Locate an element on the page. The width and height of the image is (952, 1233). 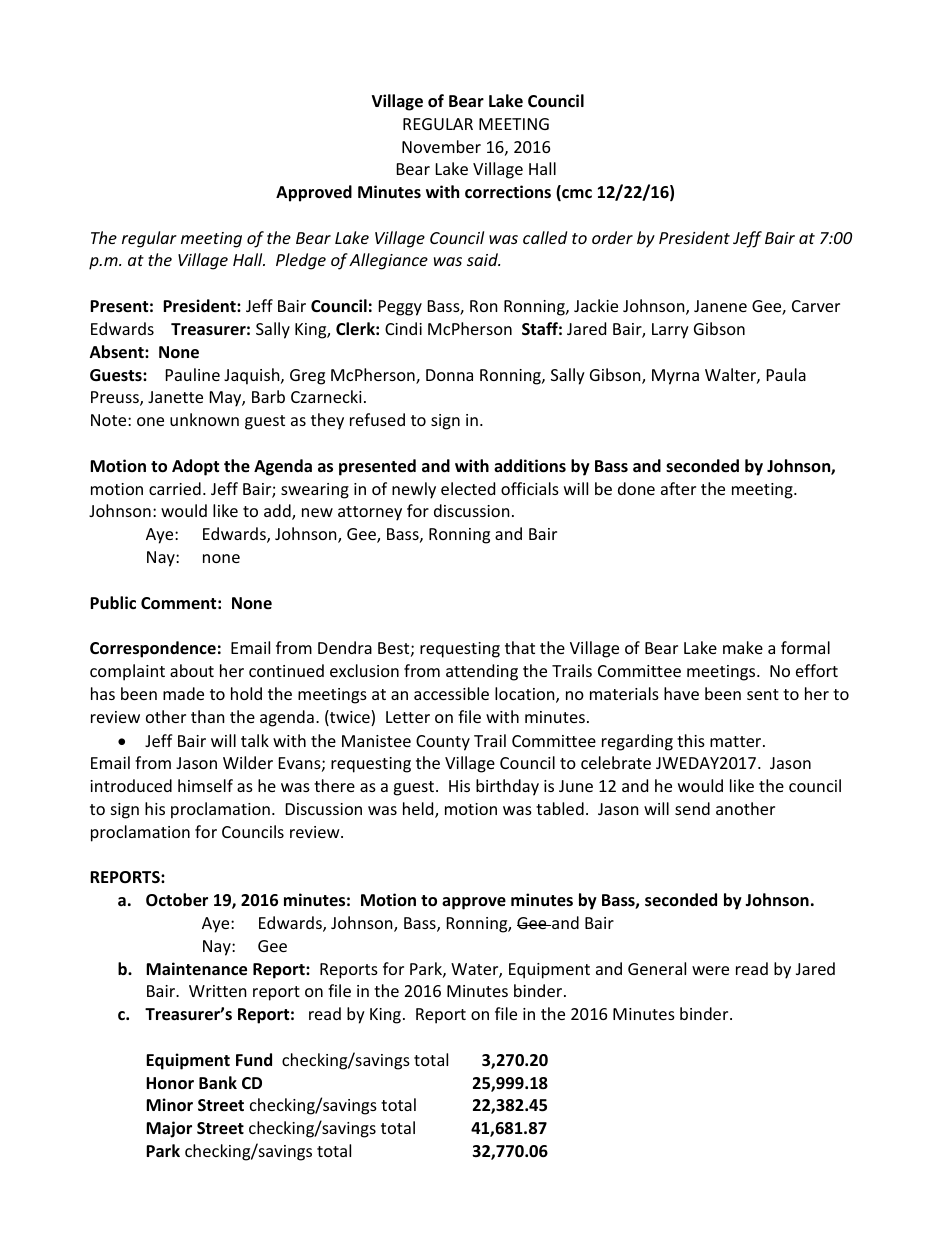
Pauline is located at coordinates (193, 374).
